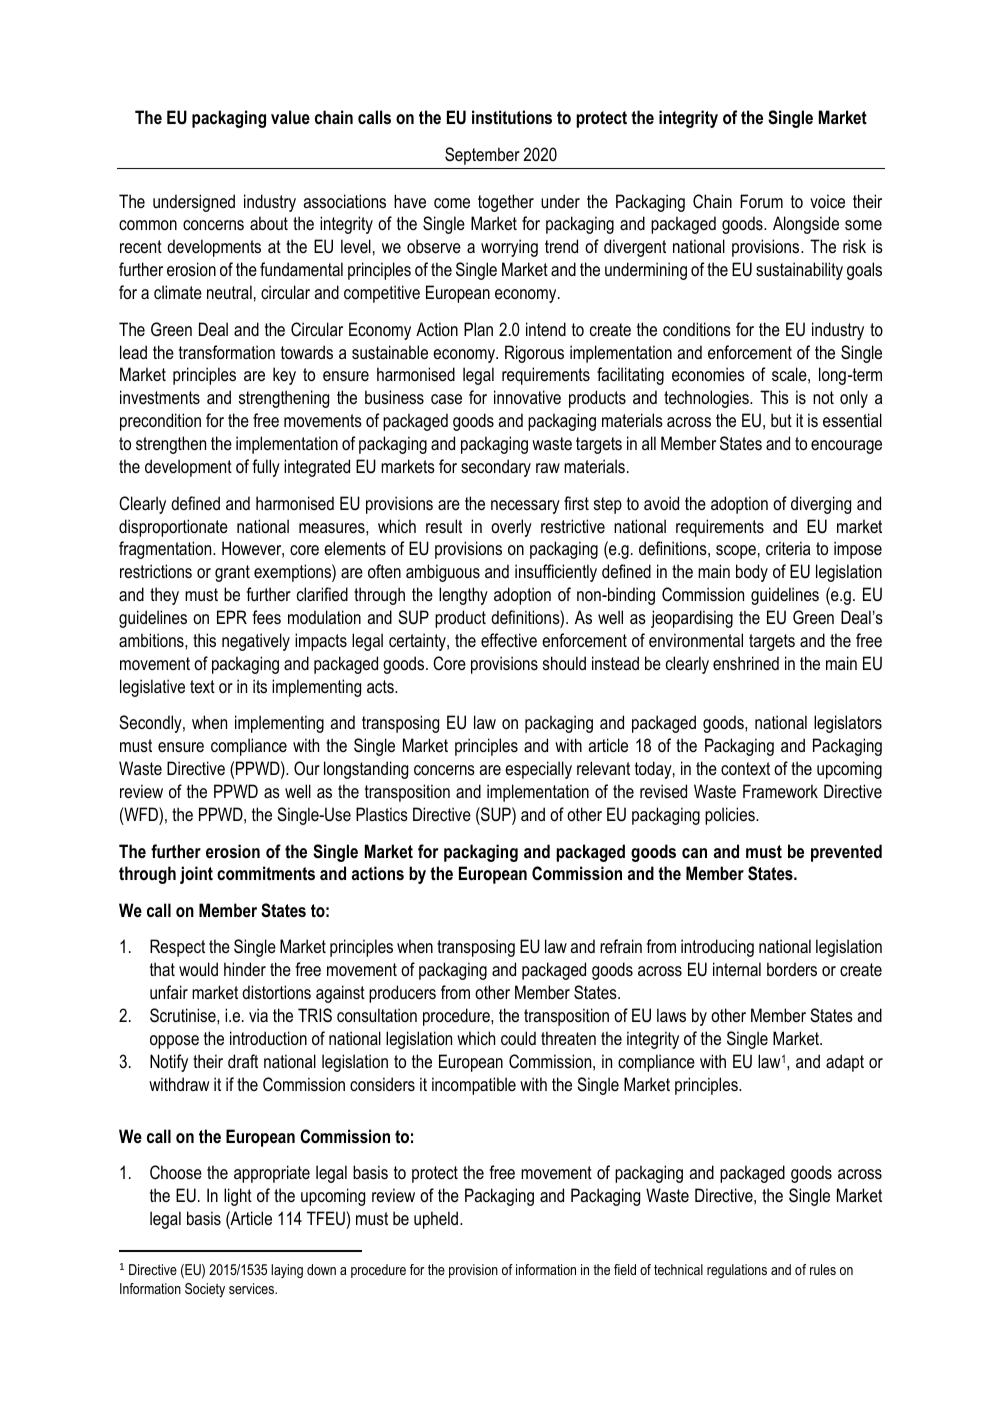  What do you see at coordinates (196, 875) in the page?
I see `joint` at bounding box center [196, 875].
